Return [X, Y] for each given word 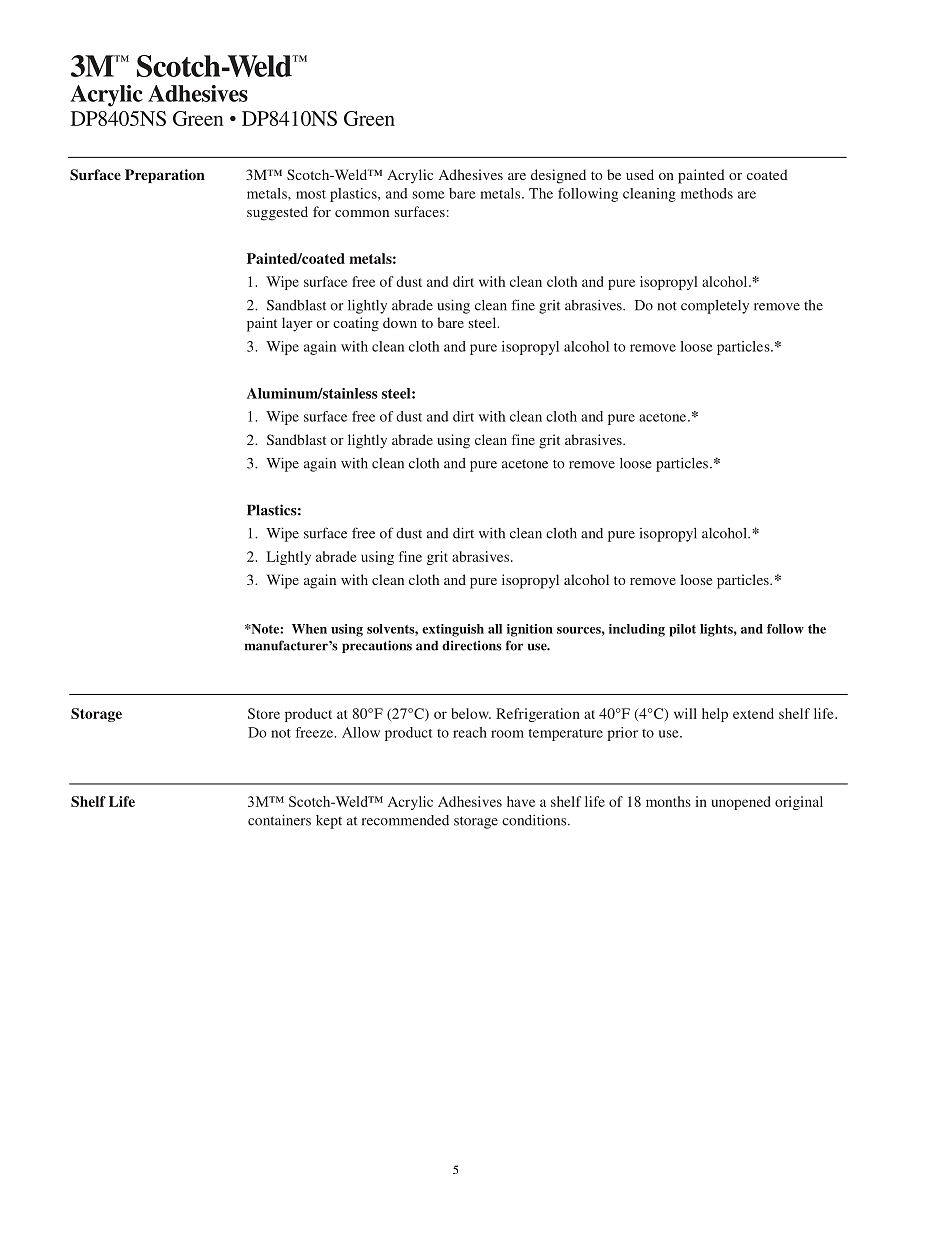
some [429, 195]
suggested [277, 213]
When [309, 629]
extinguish [453, 630]
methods [707, 193]
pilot [682, 630]
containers [279, 820]
